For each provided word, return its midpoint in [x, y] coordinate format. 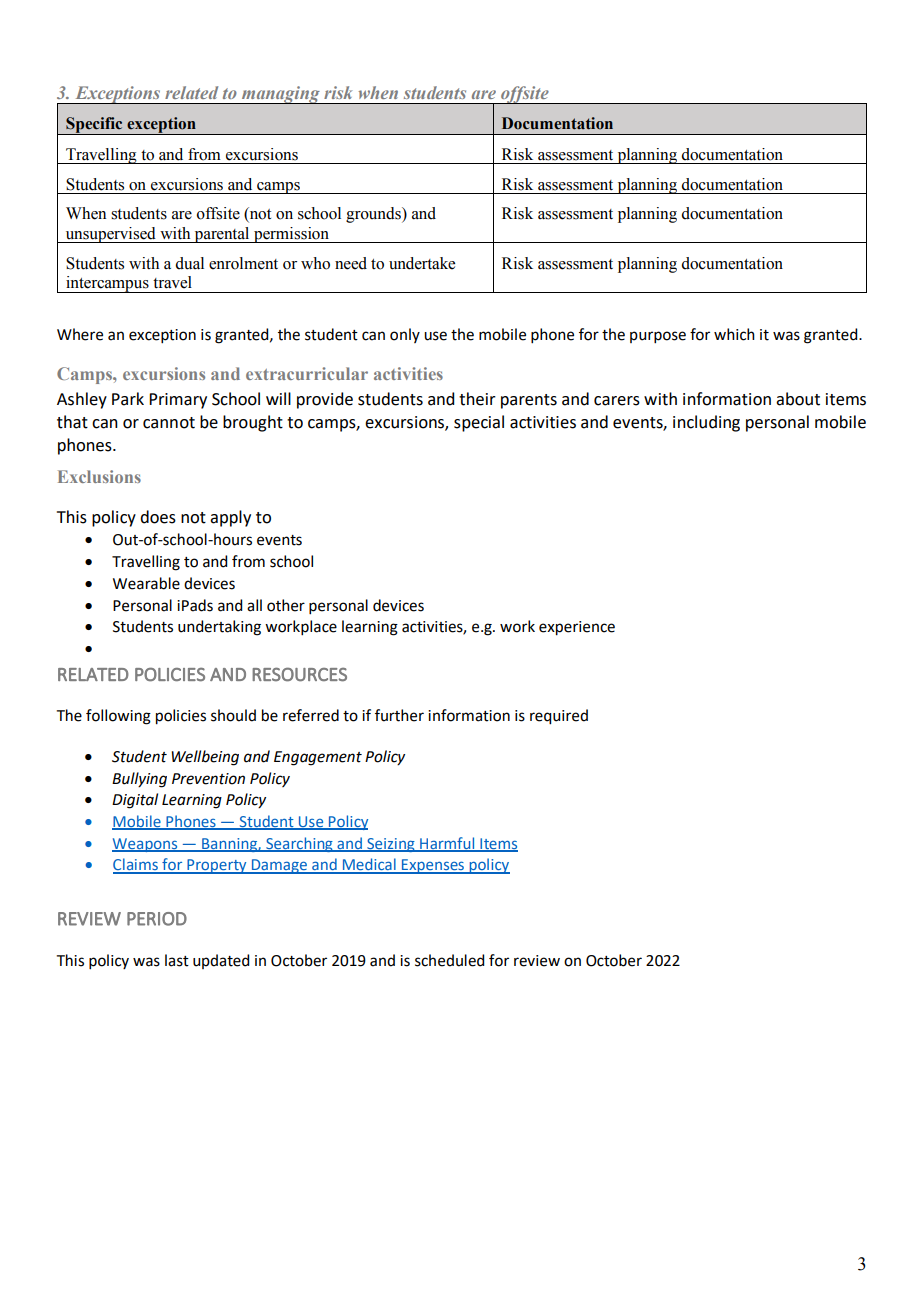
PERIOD [157, 919]
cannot [169, 423]
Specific [94, 126]
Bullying [139, 780]
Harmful [447, 844]
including [706, 423]
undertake [422, 263]
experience [577, 628]
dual [189, 263]
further [399, 715]
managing [281, 95]
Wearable [146, 583]
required [559, 717]
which [734, 334]
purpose [658, 337]
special [479, 423]
